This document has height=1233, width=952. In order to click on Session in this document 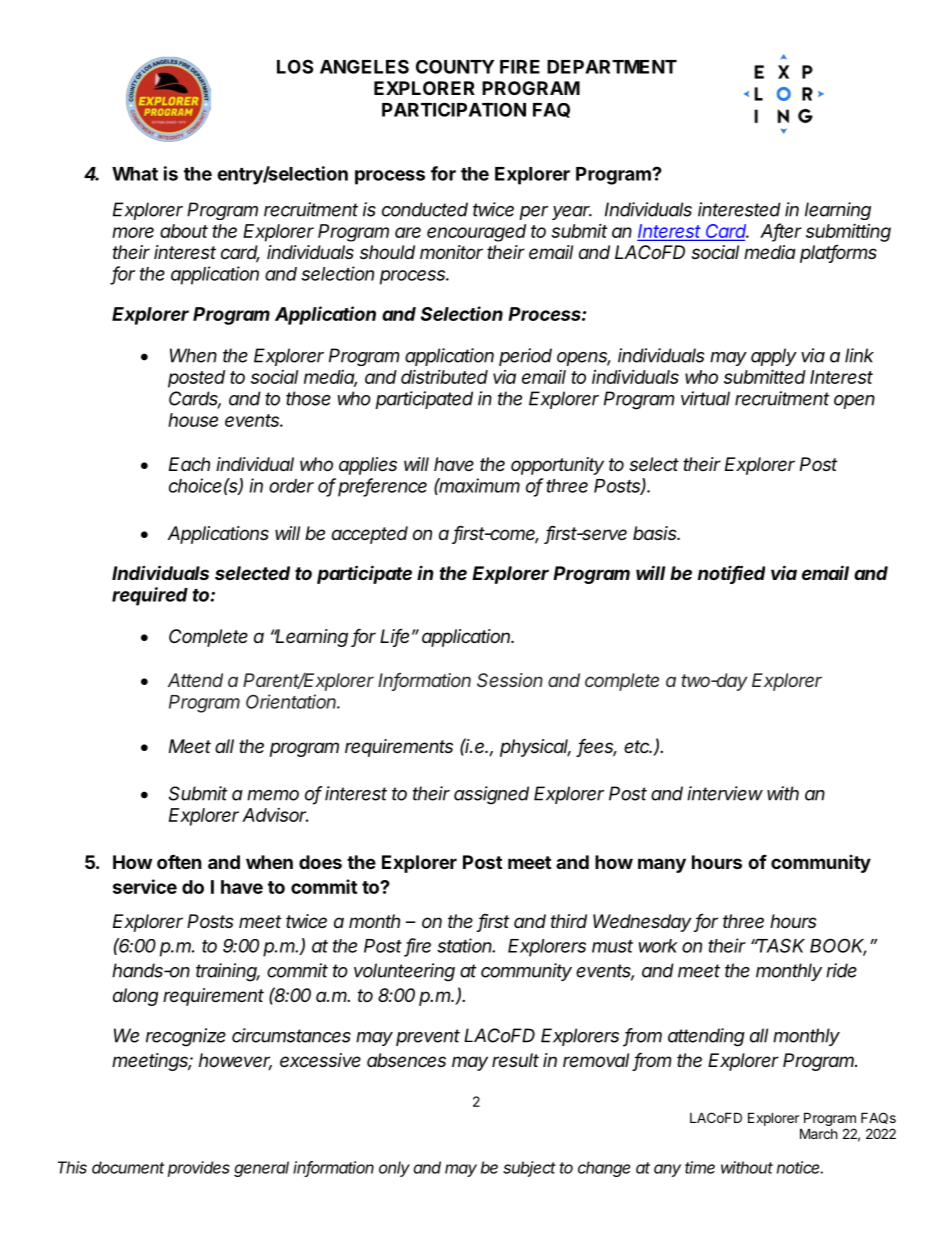, I will do `click(510, 680)`.
